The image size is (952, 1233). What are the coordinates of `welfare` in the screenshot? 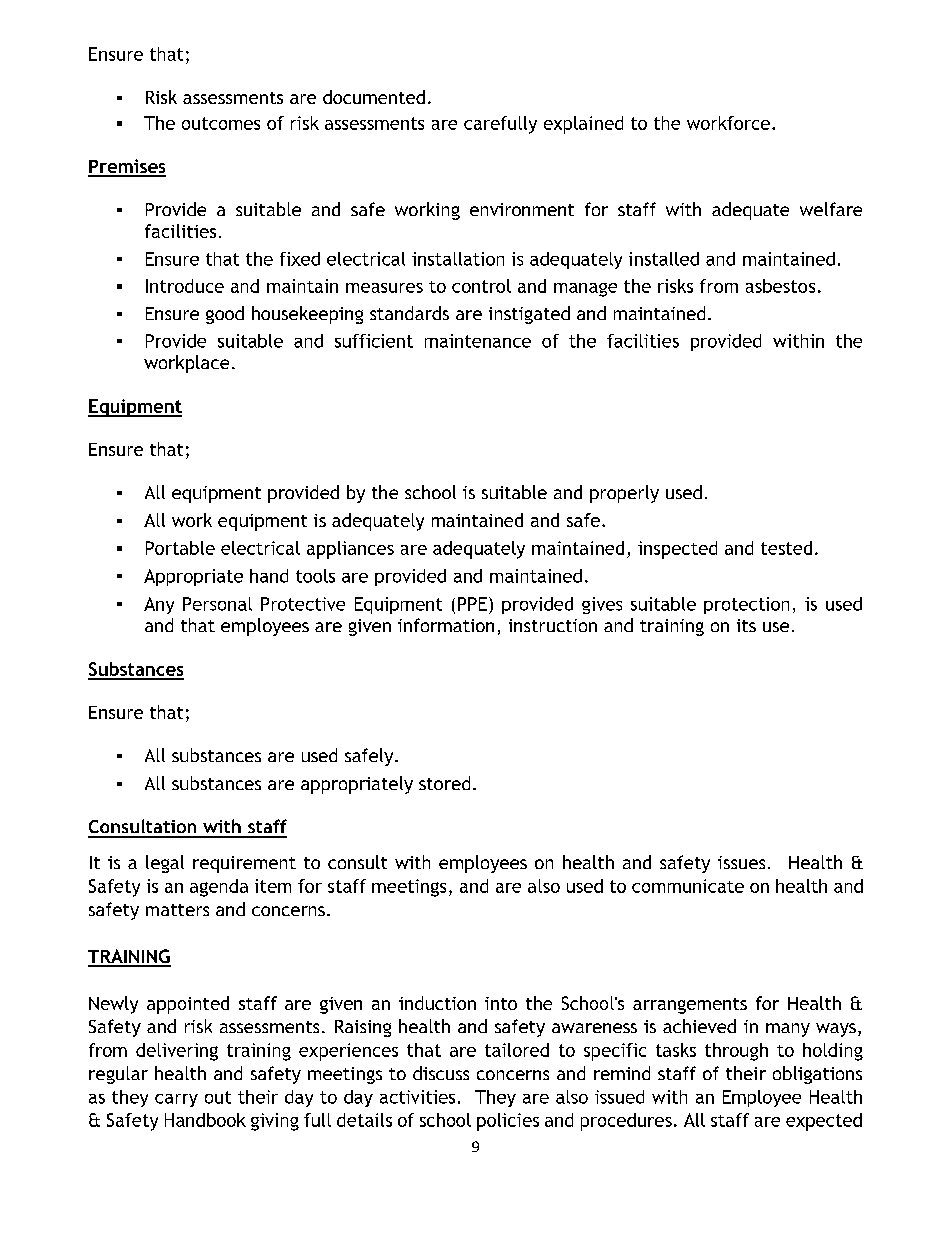 It's located at (831, 209).
